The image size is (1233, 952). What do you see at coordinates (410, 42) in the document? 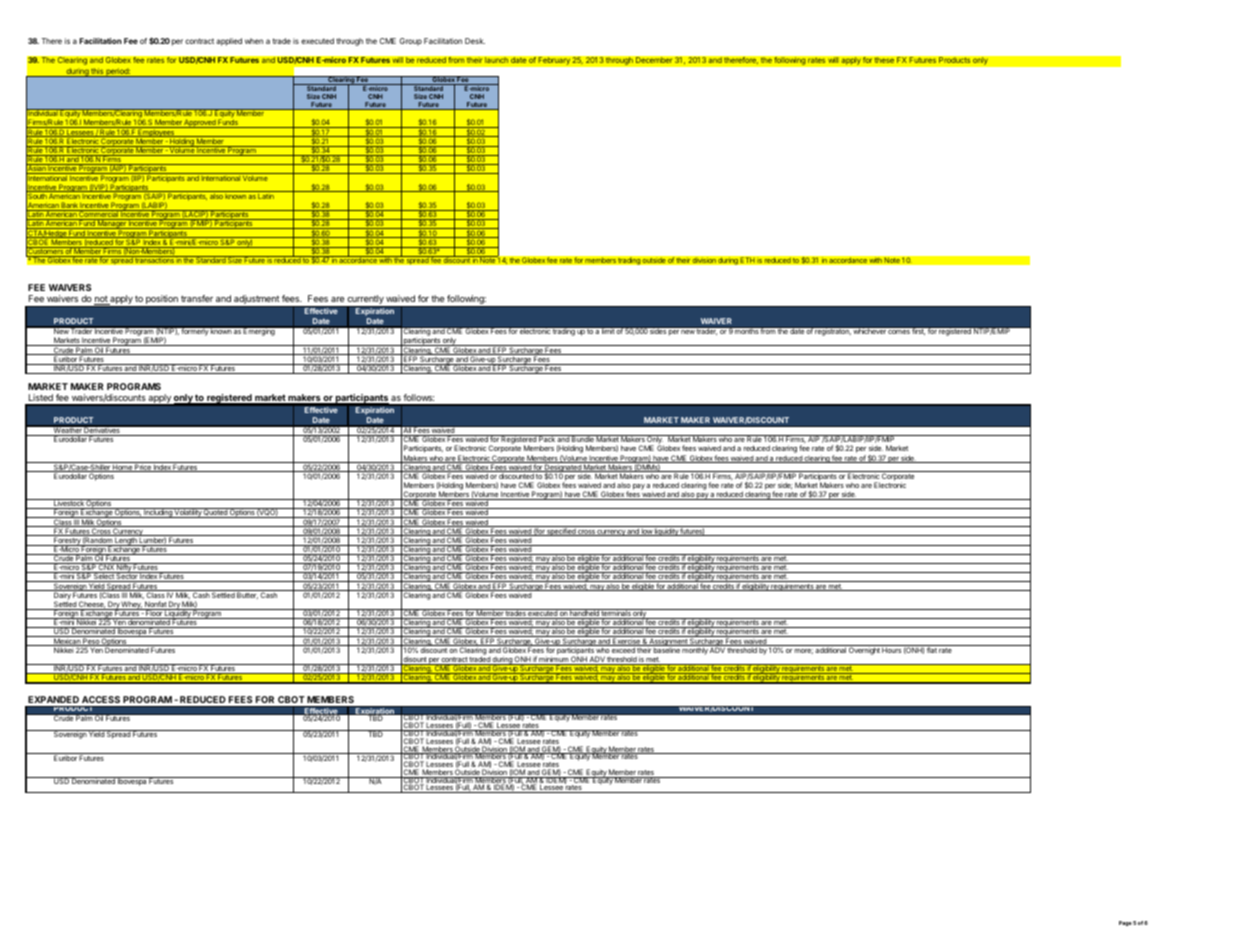
I see `Group` at bounding box center [410, 42].
